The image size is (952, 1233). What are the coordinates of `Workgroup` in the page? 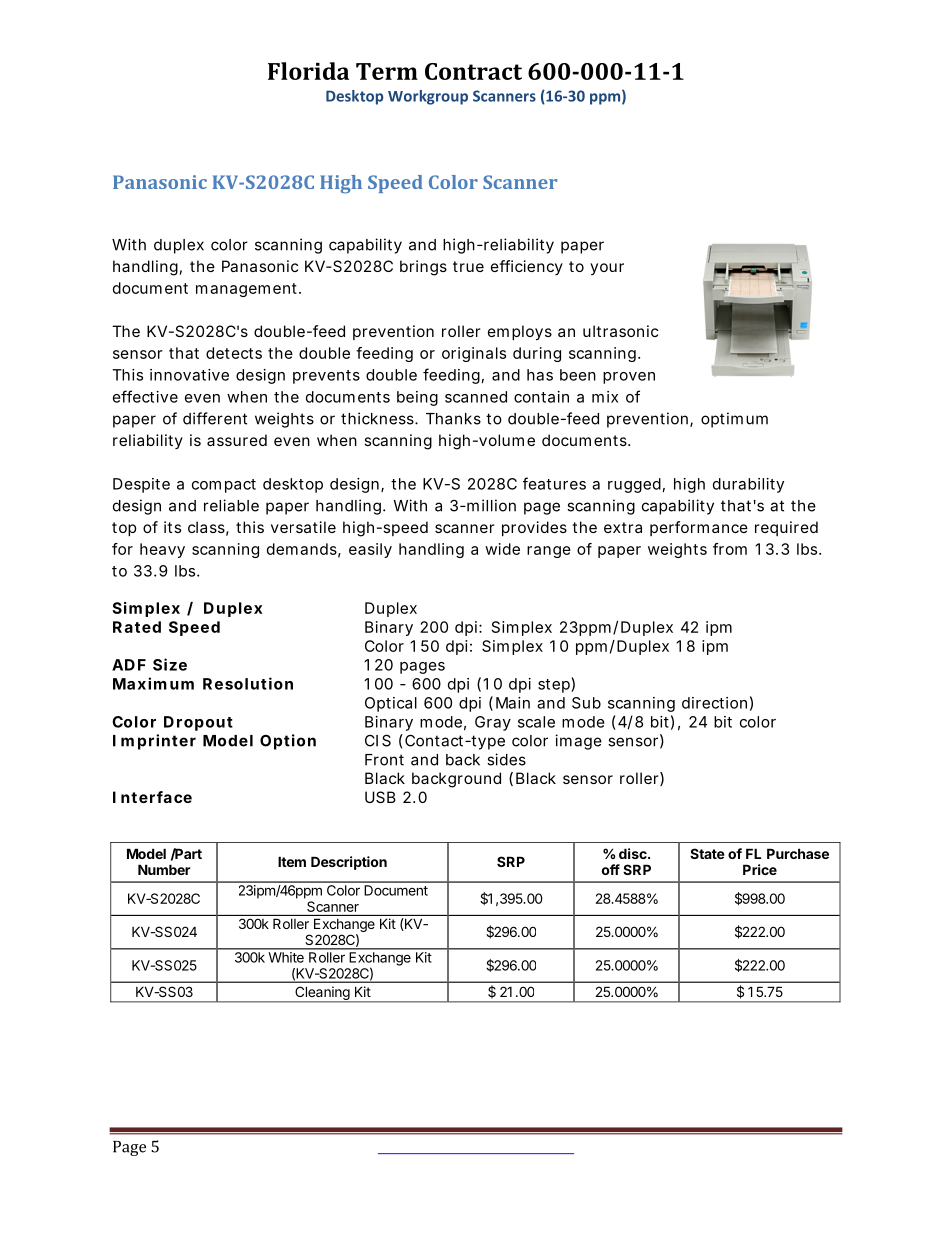 It's located at (428, 97).
